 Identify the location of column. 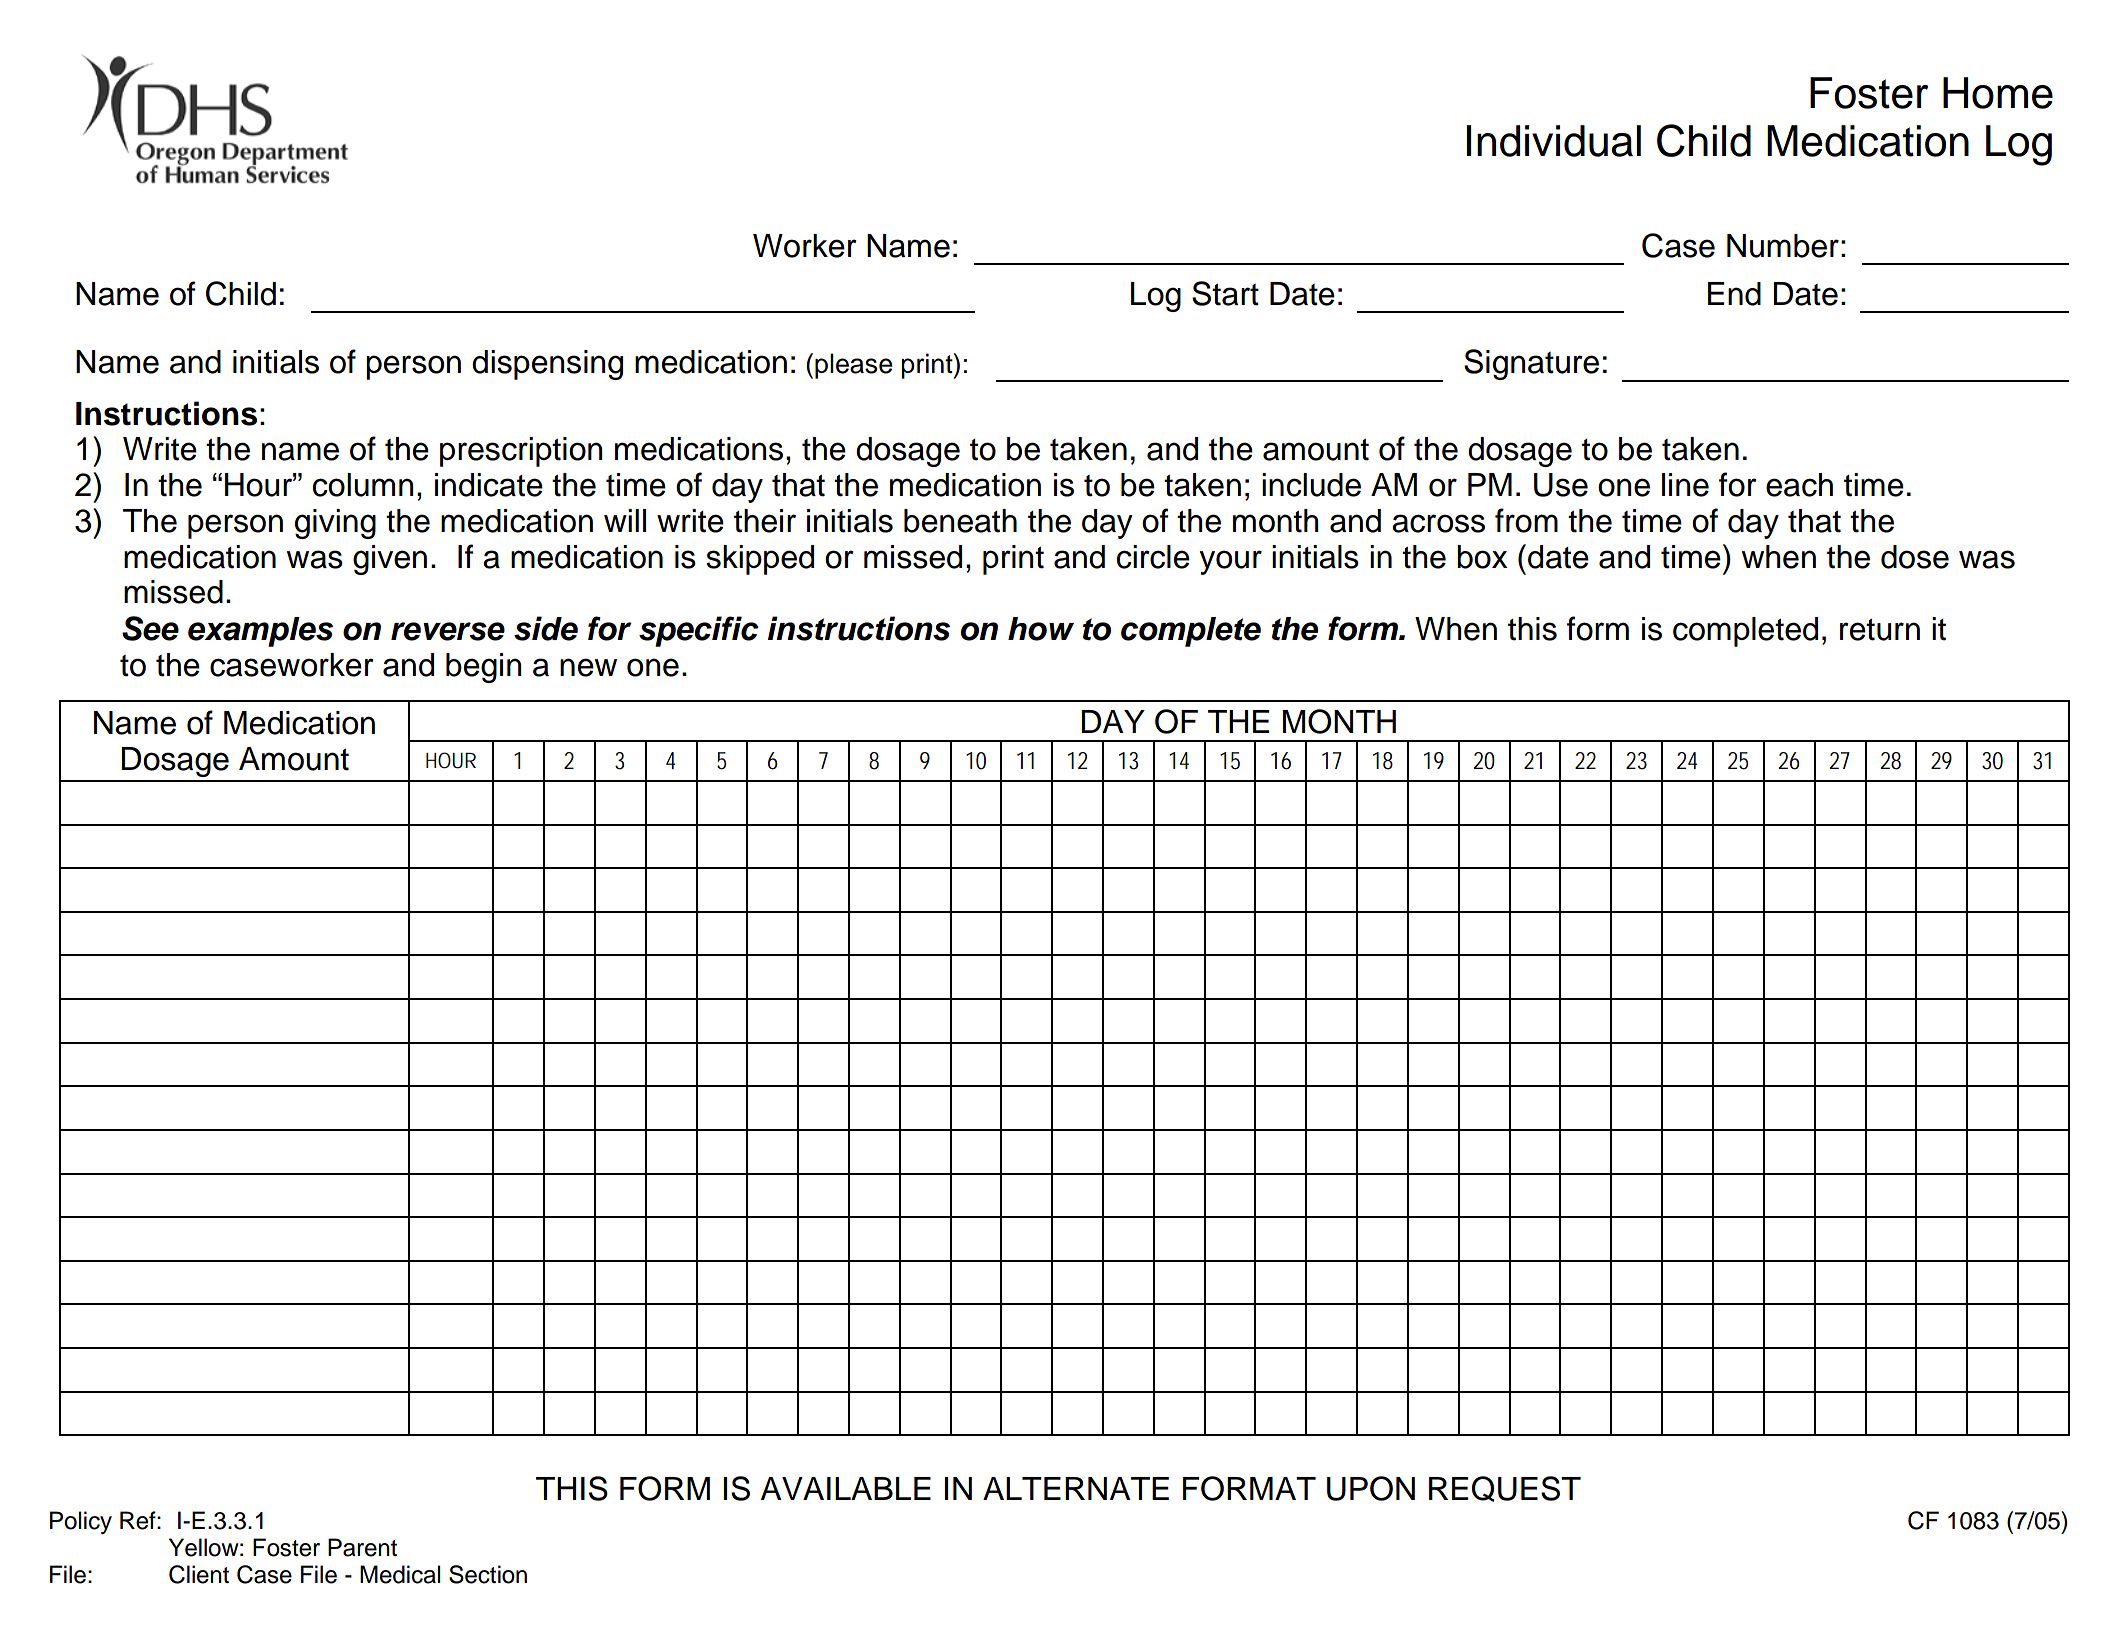
(363, 485).
